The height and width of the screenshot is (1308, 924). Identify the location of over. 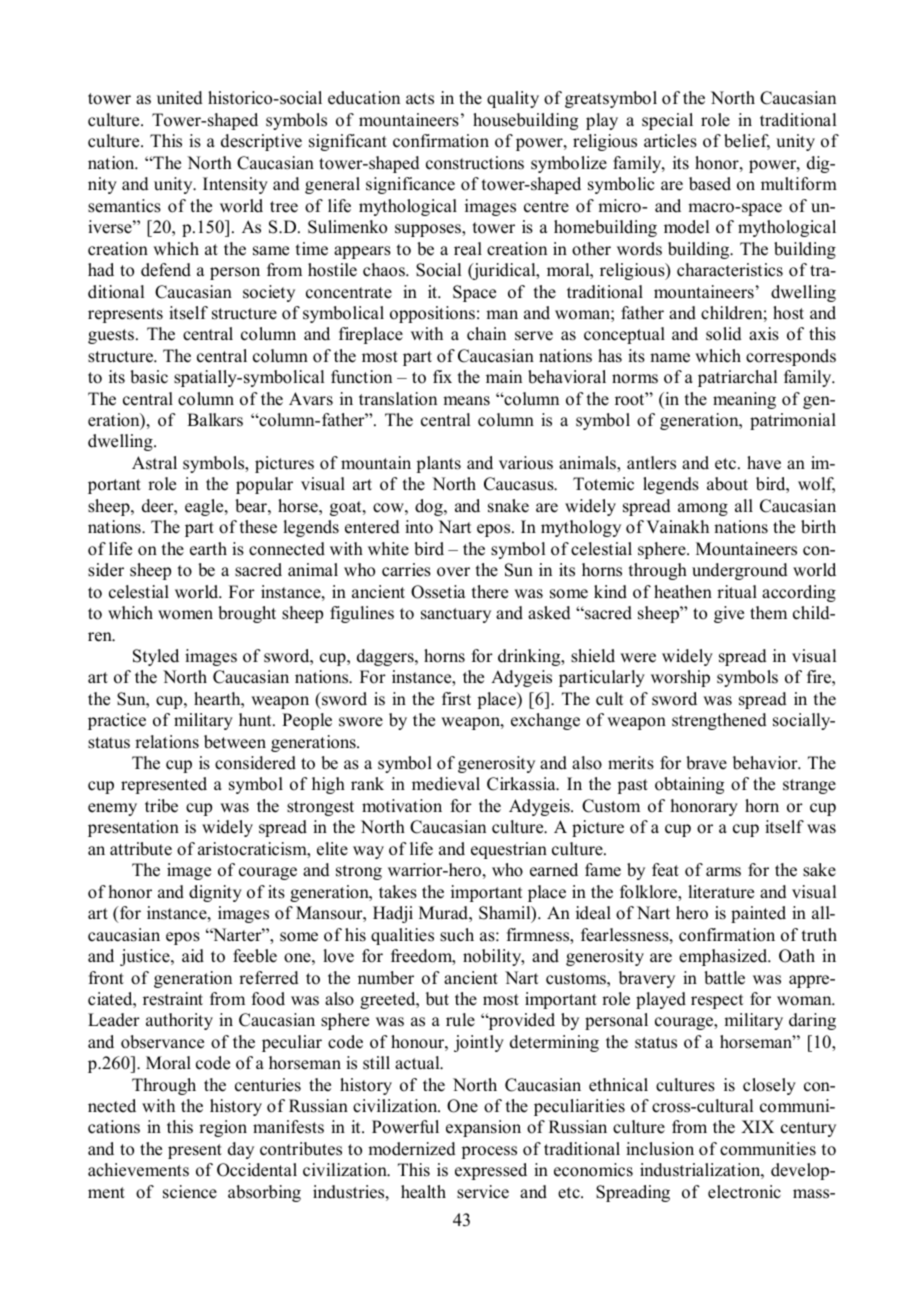
(453, 572).
